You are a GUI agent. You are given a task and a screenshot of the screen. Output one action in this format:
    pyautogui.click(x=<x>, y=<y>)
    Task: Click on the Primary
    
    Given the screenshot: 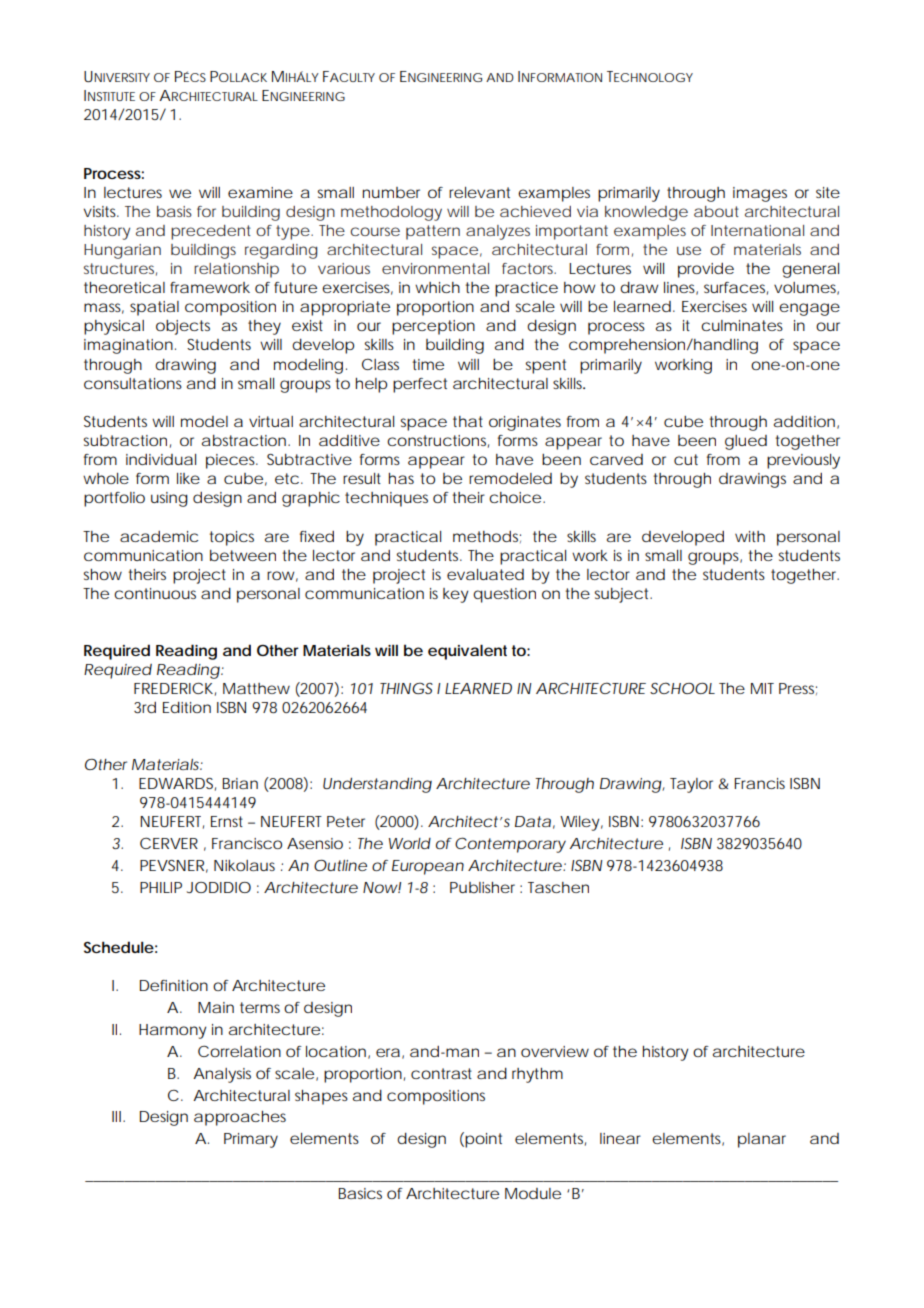 What is the action you would take?
    pyautogui.click(x=251, y=1140)
